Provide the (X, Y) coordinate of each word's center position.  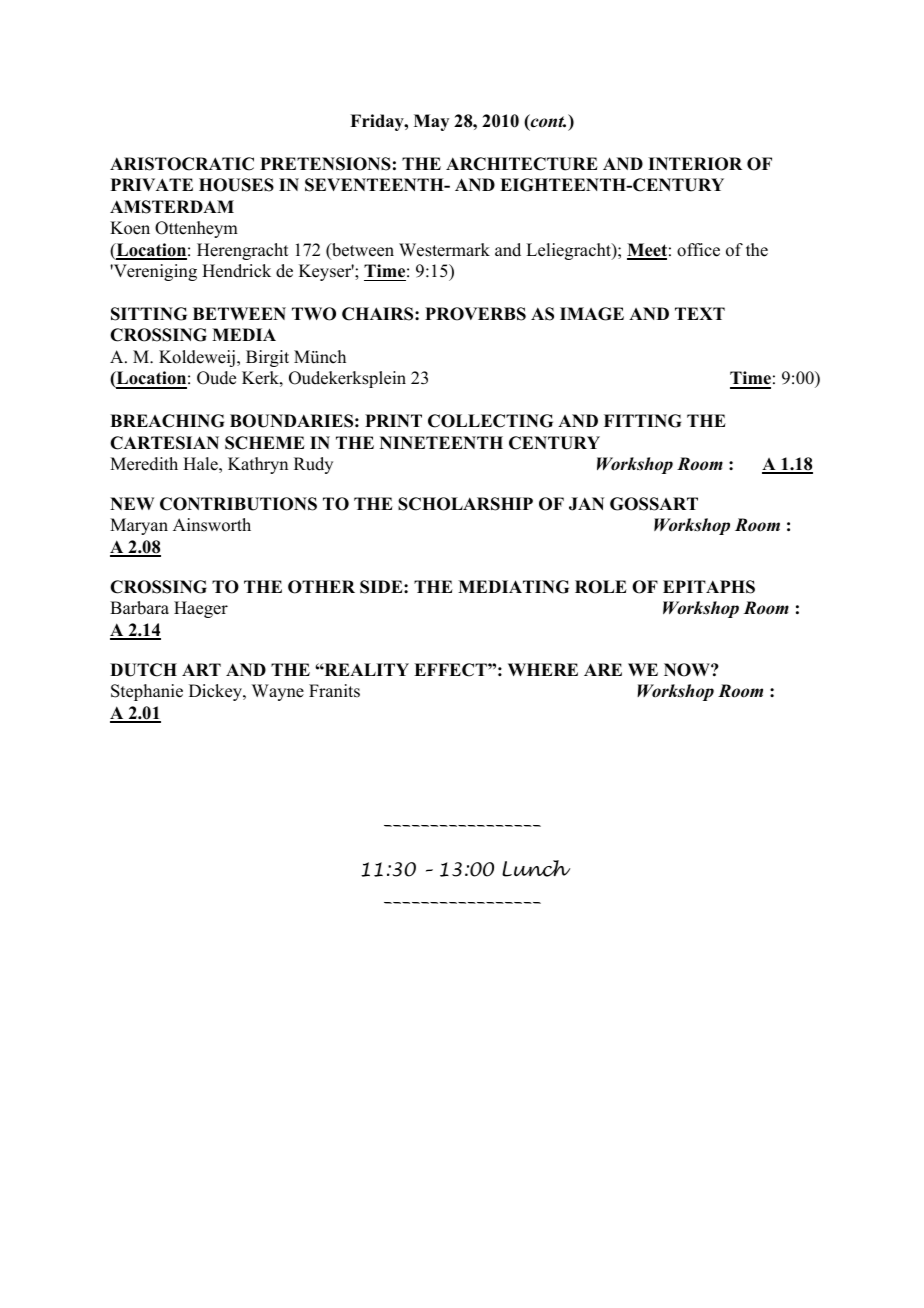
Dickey (216, 692)
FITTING (642, 421)
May (431, 122)
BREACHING (167, 421)
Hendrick (236, 271)
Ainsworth (212, 525)
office (698, 250)
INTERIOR (695, 164)
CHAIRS (379, 314)
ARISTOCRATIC (182, 164)
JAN (586, 504)
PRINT (393, 420)
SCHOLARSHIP (465, 504)
